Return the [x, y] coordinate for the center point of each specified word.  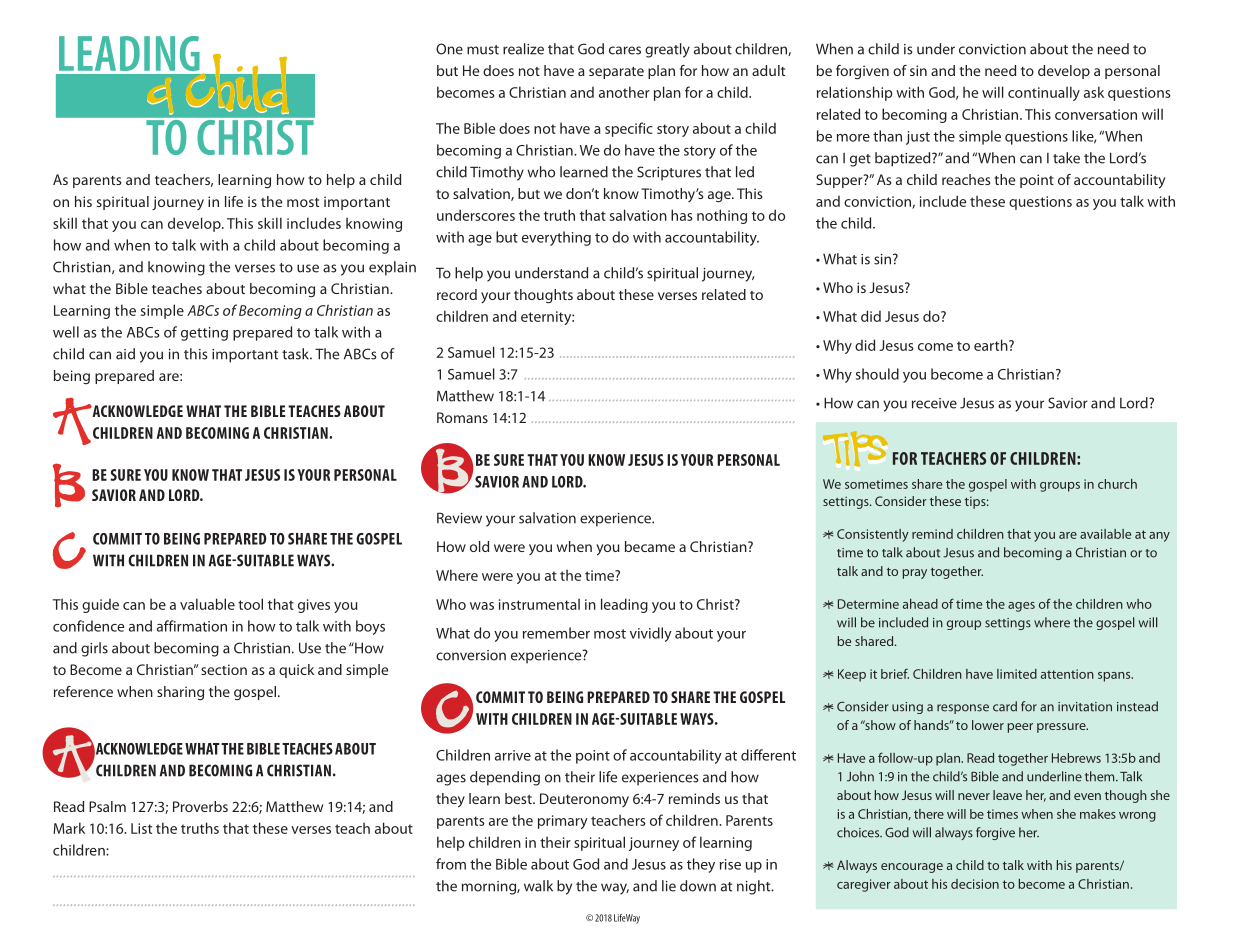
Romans [462, 417]
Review [459, 518]
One [449, 49]
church [1117, 484]
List [141, 828]
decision [975, 884]
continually [1044, 93]
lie [669, 886]
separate [616, 73]
